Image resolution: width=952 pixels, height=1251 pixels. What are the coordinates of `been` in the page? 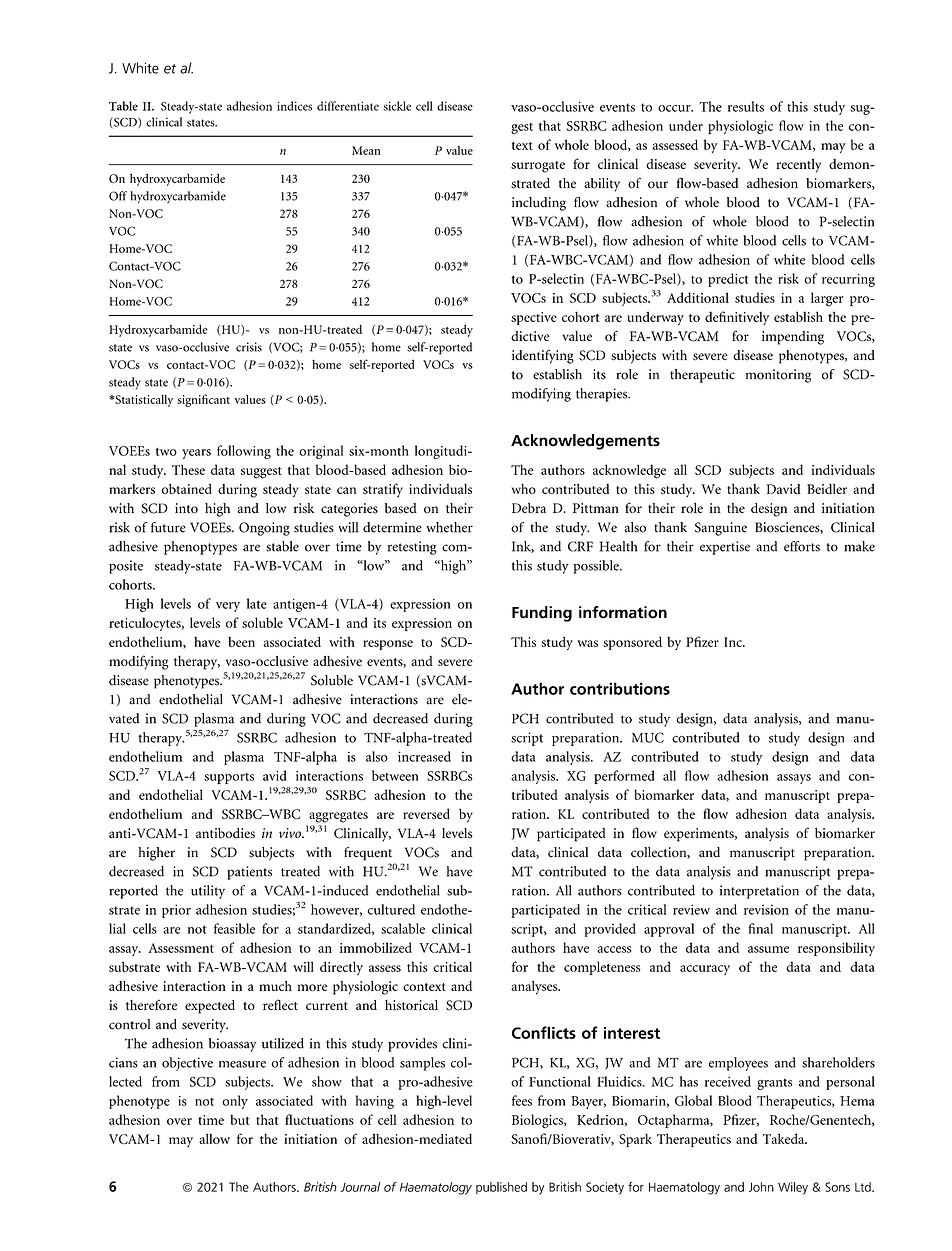 It's located at (241, 642).
